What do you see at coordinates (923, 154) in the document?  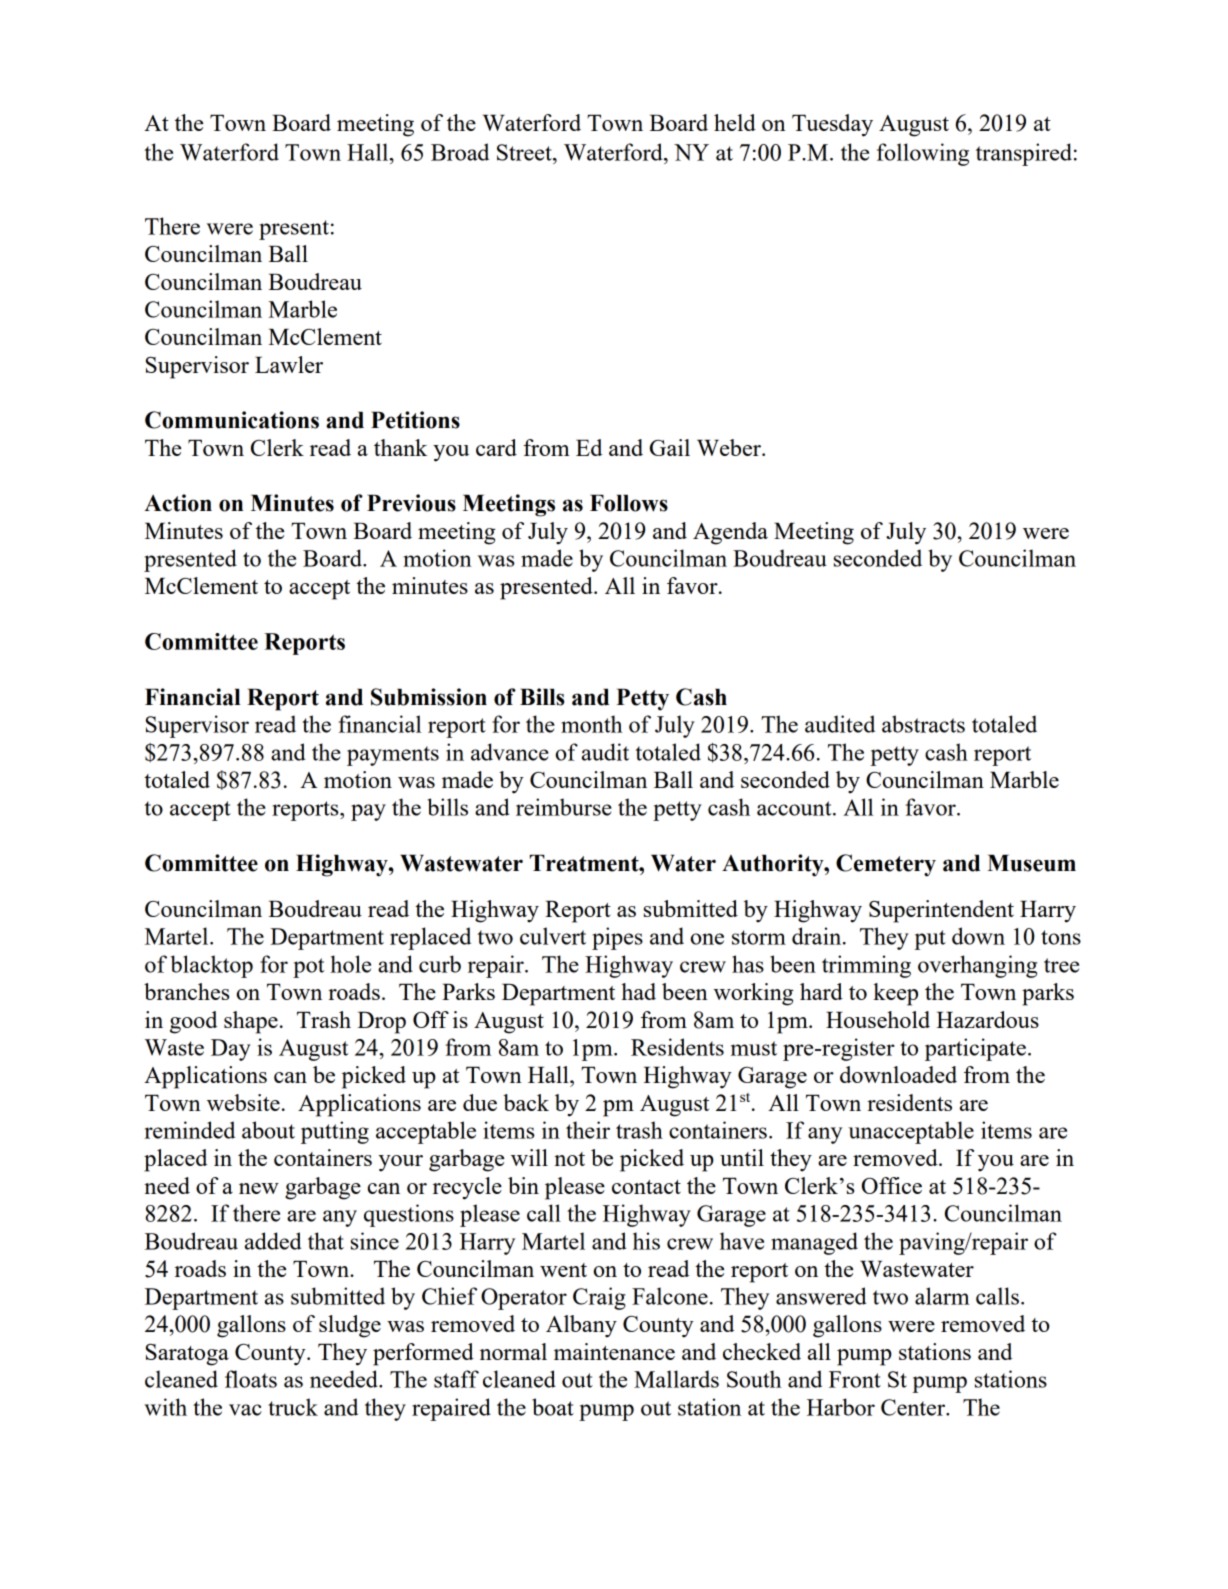 I see `following` at bounding box center [923, 154].
